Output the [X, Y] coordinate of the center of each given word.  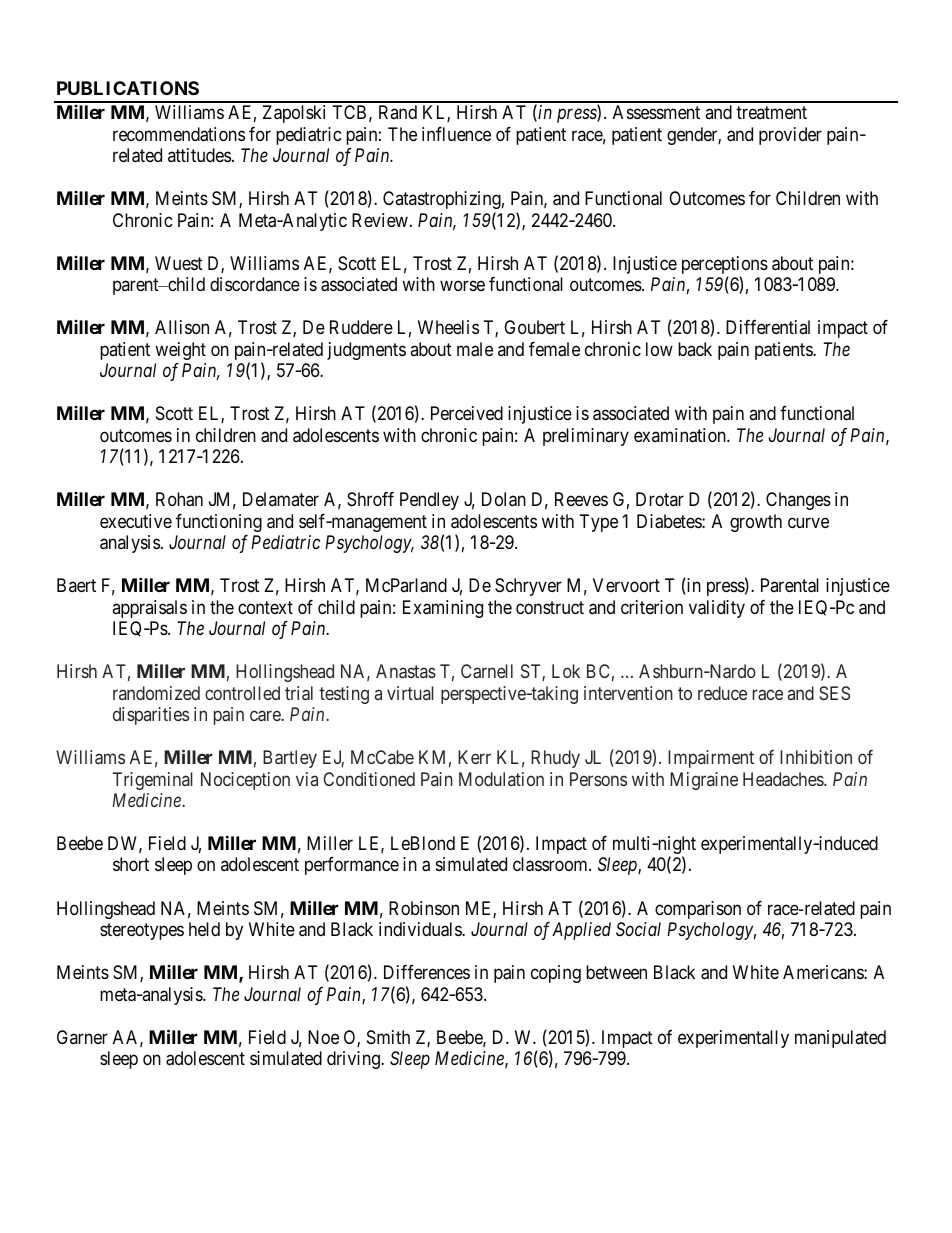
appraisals [149, 609]
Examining [443, 609]
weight [180, 351]
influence [456, 134]
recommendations [179, 134]
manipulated [840, 1039]
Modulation [501, 779]
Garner [82, 1037]
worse [462, 286]
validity [717, 609]
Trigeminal [153, 781]
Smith [388, 1037]
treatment [771, 113]
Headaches [784, 779]
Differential [768, 327]
